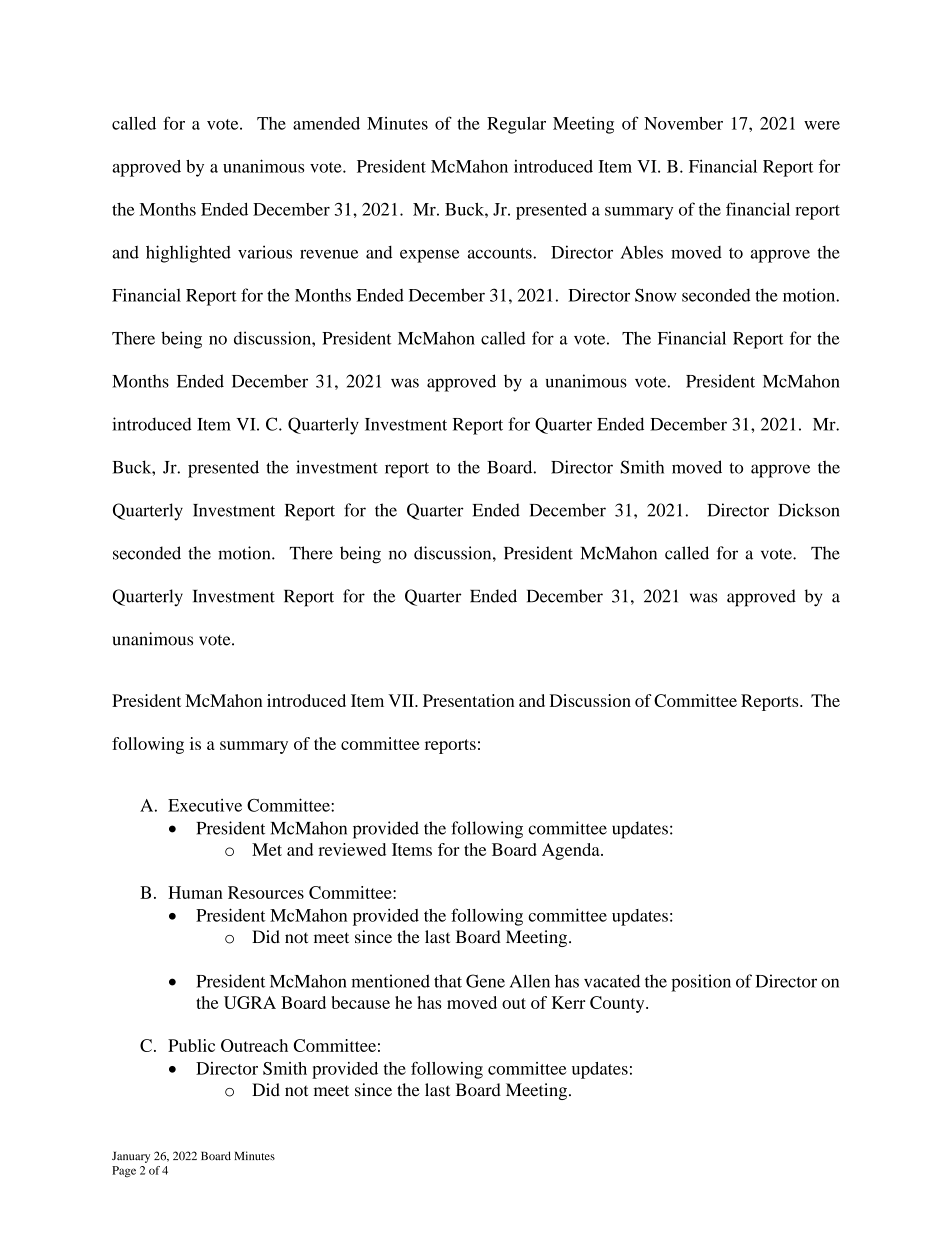 The width and height of the page is (952, 1233). Describe the element at coordinates (683, 123) in the page. I see `November` at that location.
